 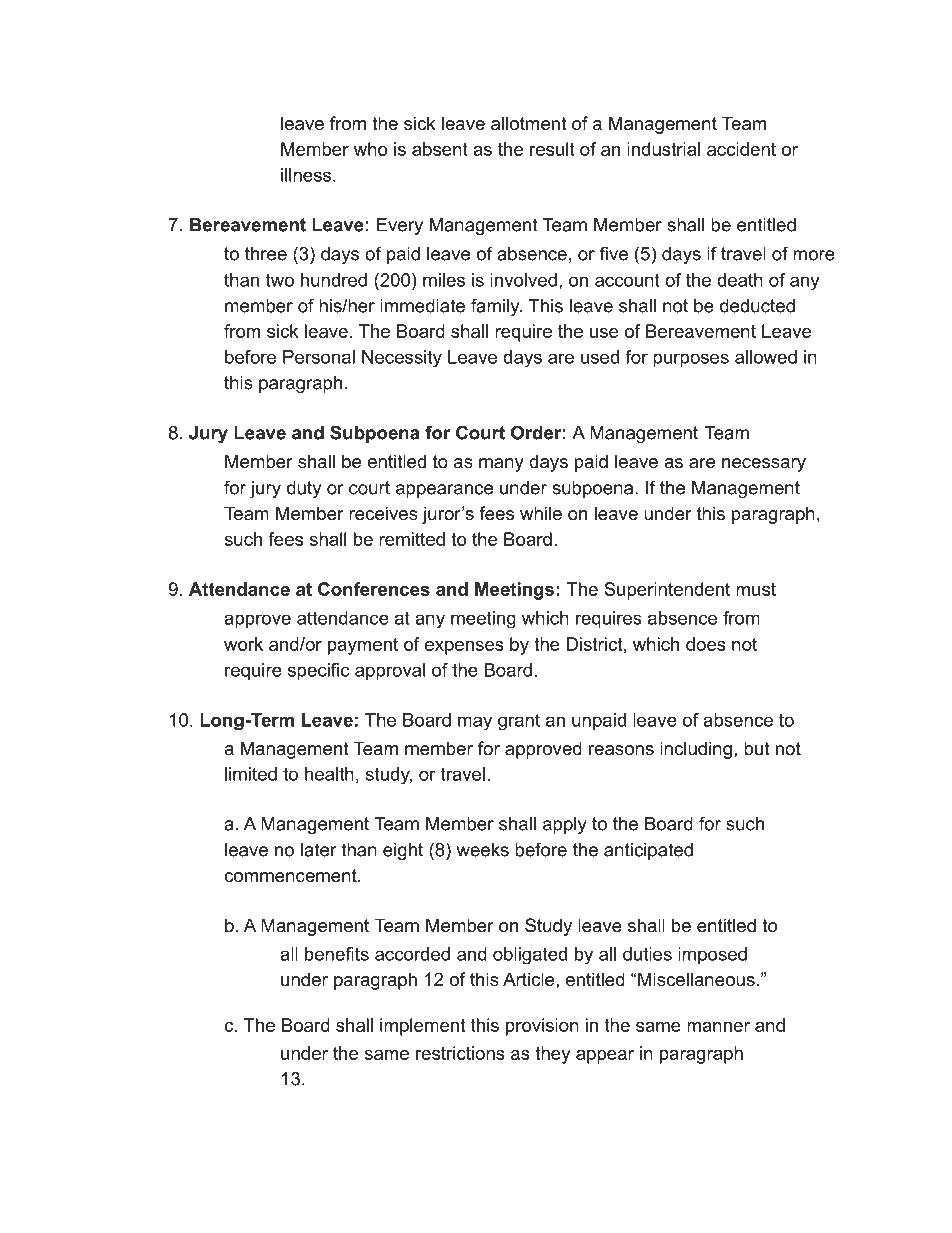 I want to click on benefits, so click(x=337, y=954).
